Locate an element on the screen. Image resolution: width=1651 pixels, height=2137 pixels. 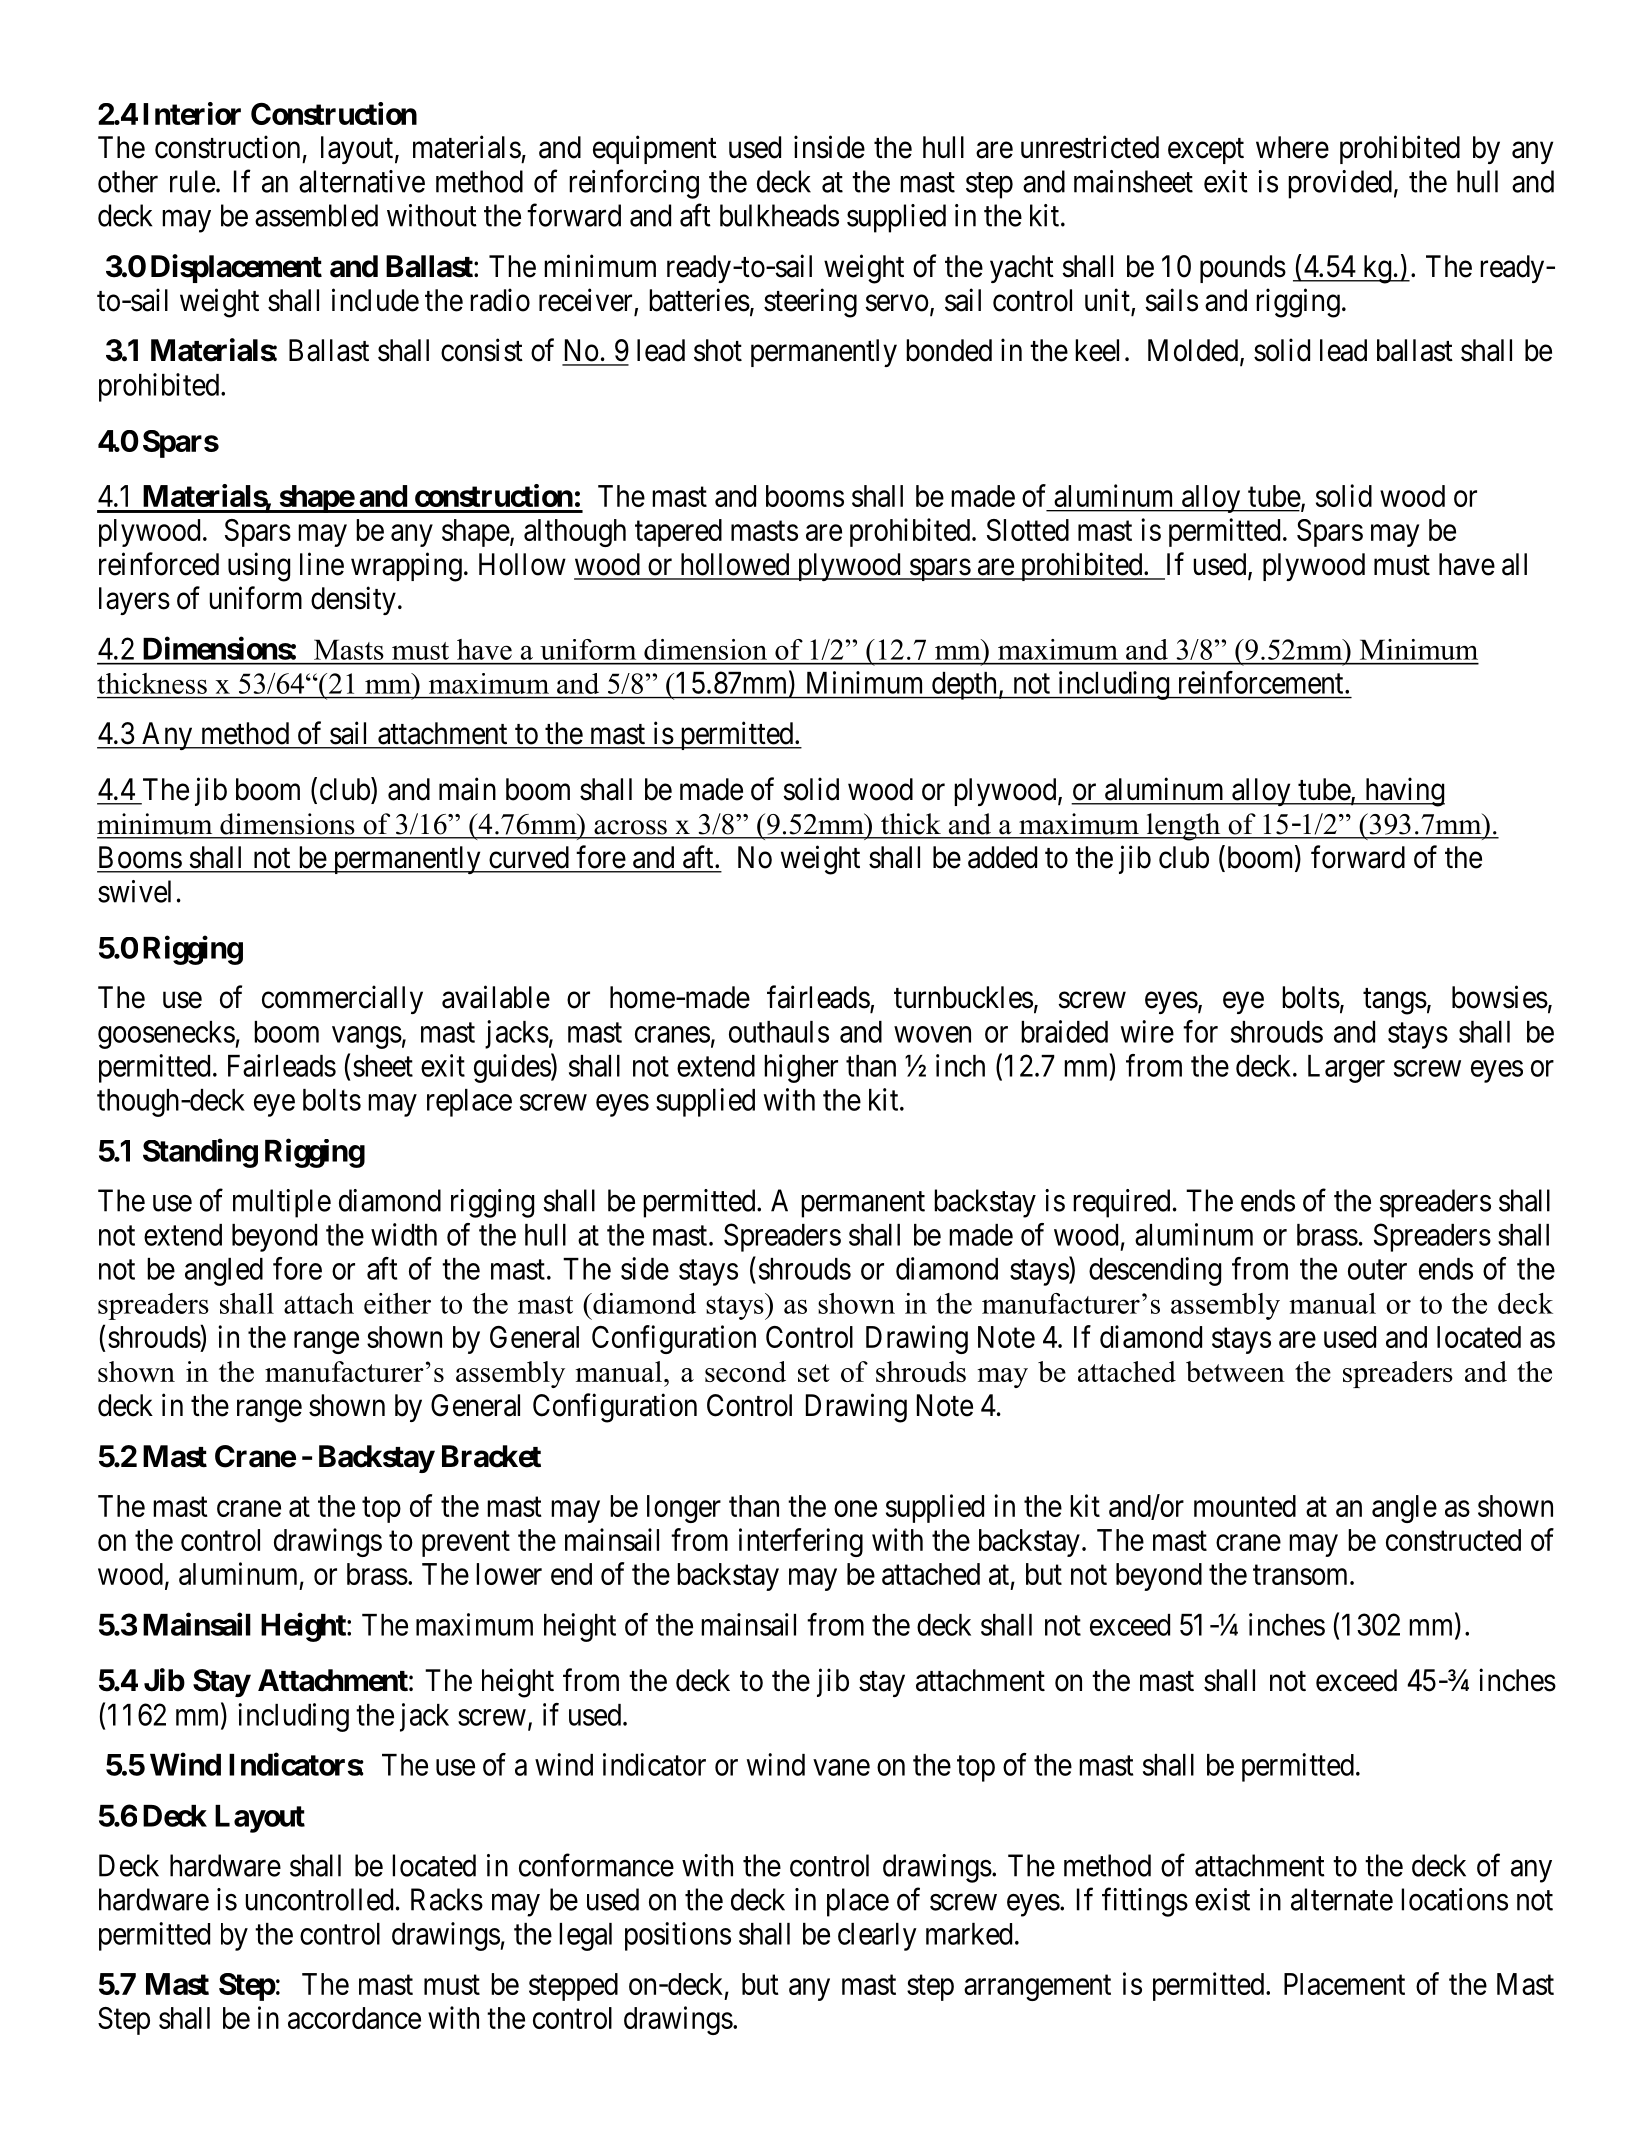
assembled is located at coordinates (316, 215).
